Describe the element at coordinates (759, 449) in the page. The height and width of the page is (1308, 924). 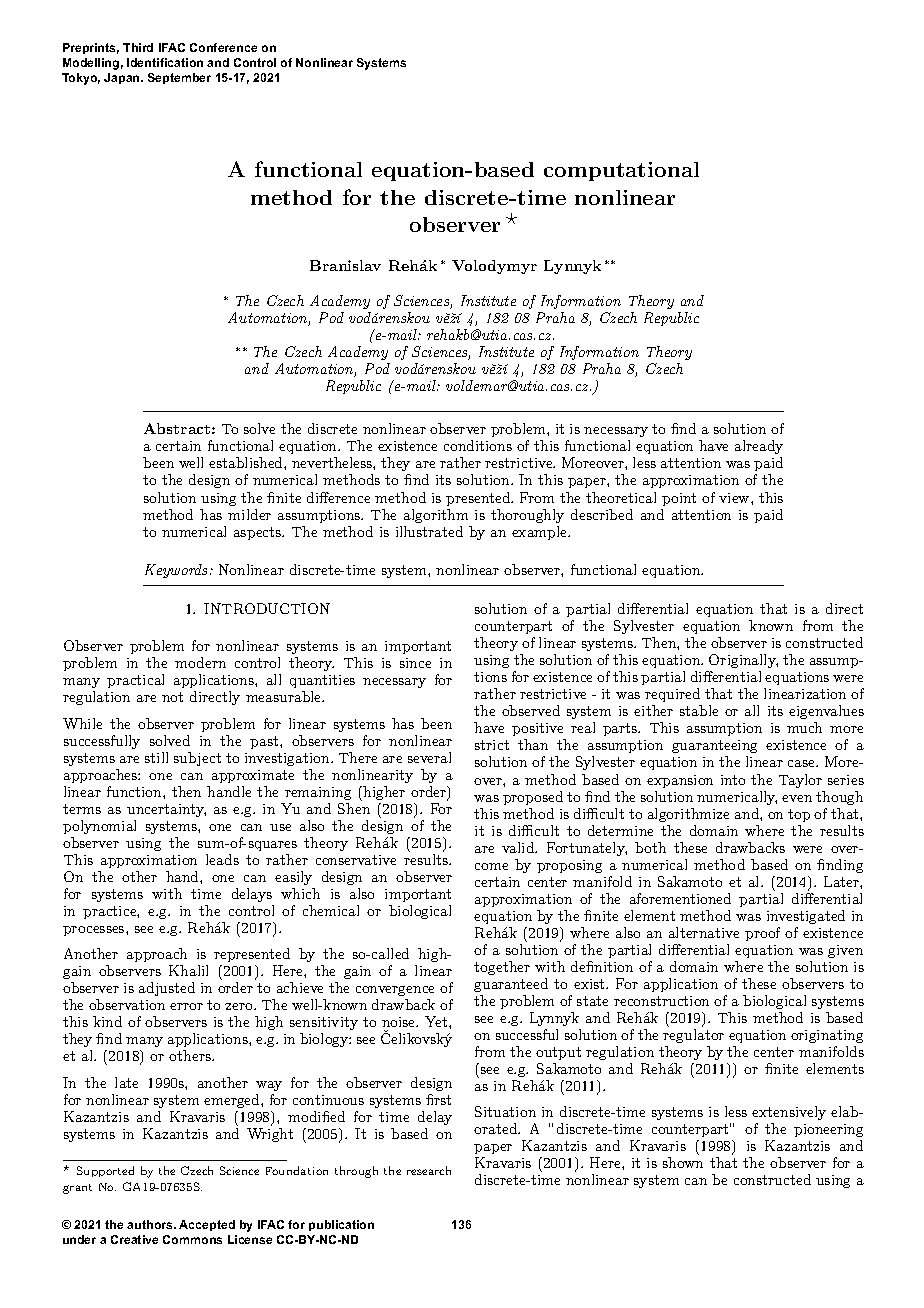
I see `already` at that location.
